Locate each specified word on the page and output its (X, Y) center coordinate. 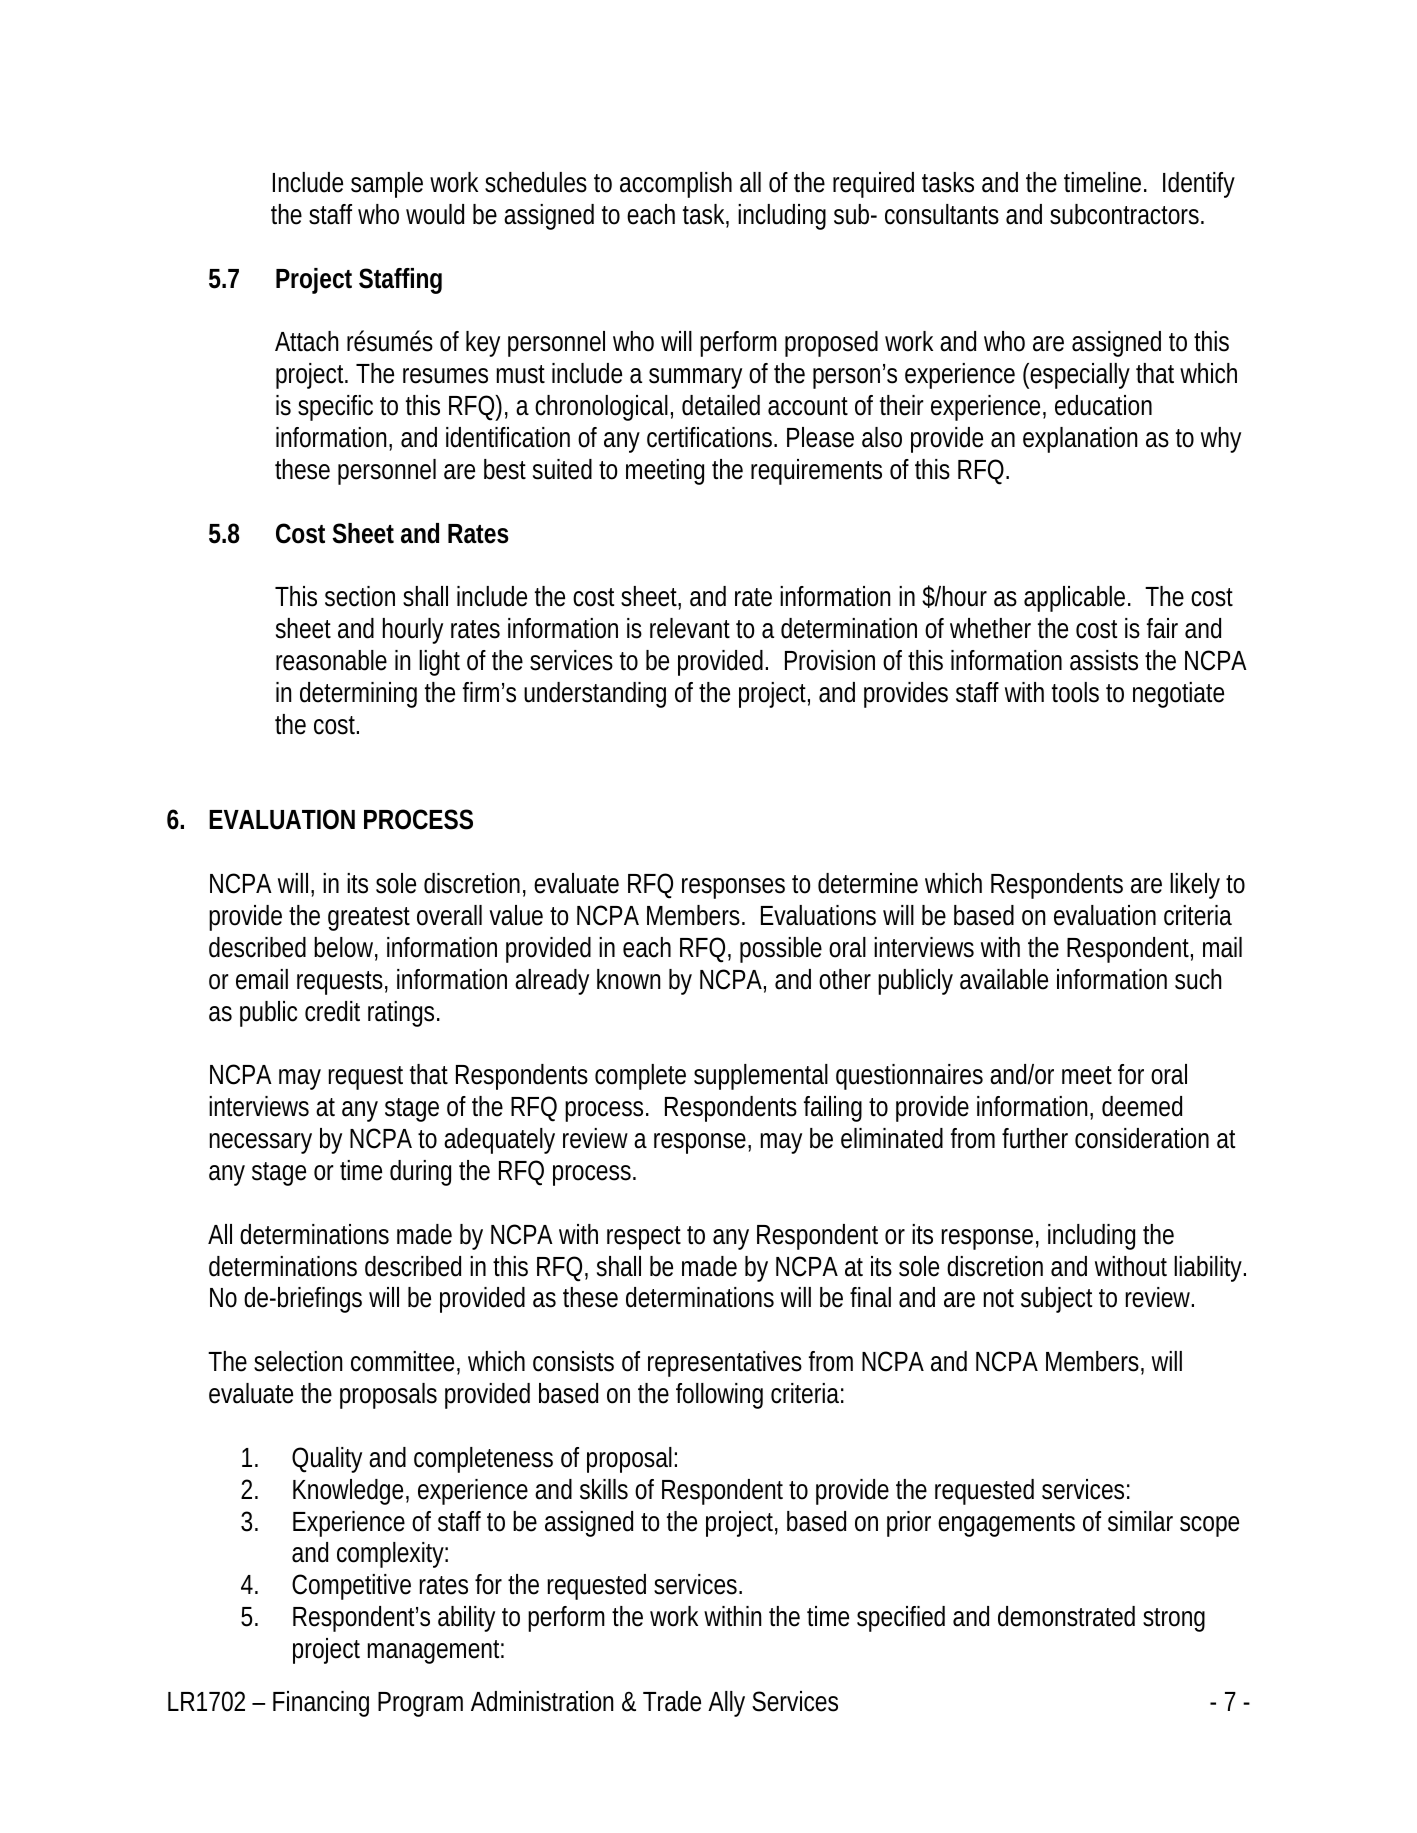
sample (387, 185)
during (420, 1173)
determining (358, 695)
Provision (830, 660)
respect (644, 1238)
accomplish (676, 185)
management (435, 1652)
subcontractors (1127, 214)
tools (1075, 692)
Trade (672, 1701)
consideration (1142, 1138)
